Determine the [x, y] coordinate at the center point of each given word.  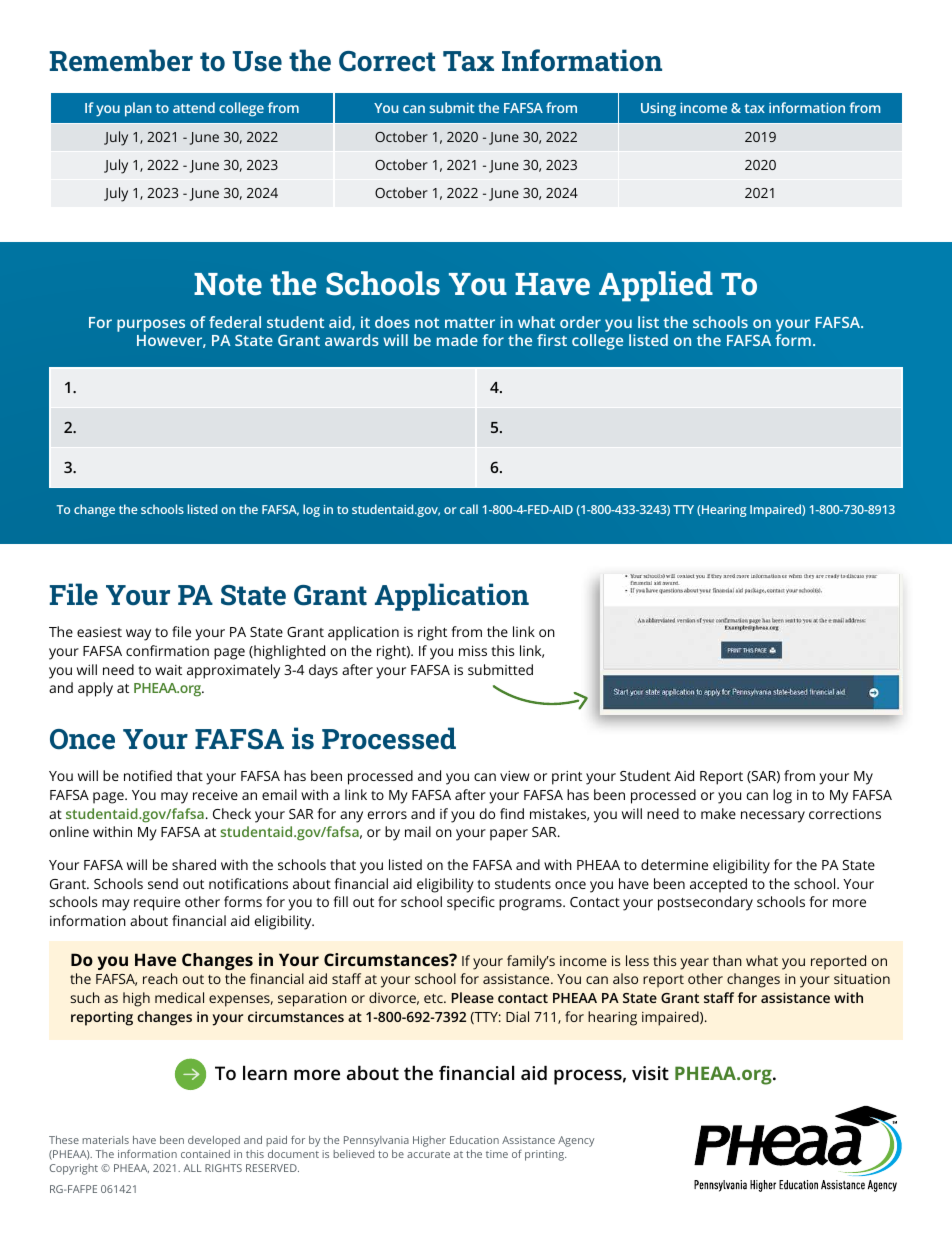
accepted [718, 885]
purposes [151, 325]
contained [205, 1154]
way [138, 635]
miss [473, 650]
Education [474, 1140]
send [163, 883]
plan [138, 109]
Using [658, 109]
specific [471, 903]
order [580, 322]
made [457, 340]
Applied [656, 286]
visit [650, 1073]
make [718, 813]
